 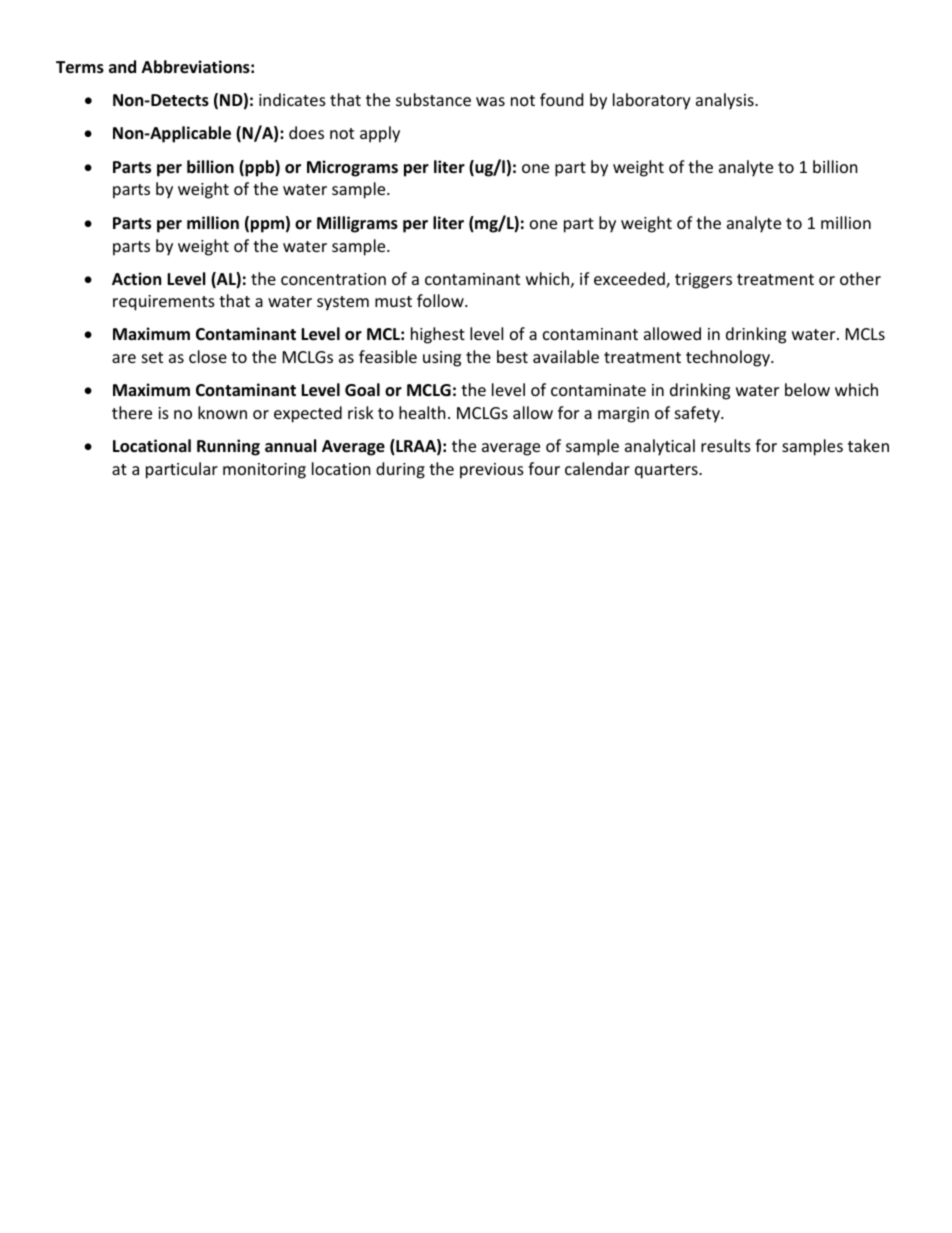 What do you see at coordinates (122, 66) in the screenshot?
I see `and` at bounding box center [122, 66].
